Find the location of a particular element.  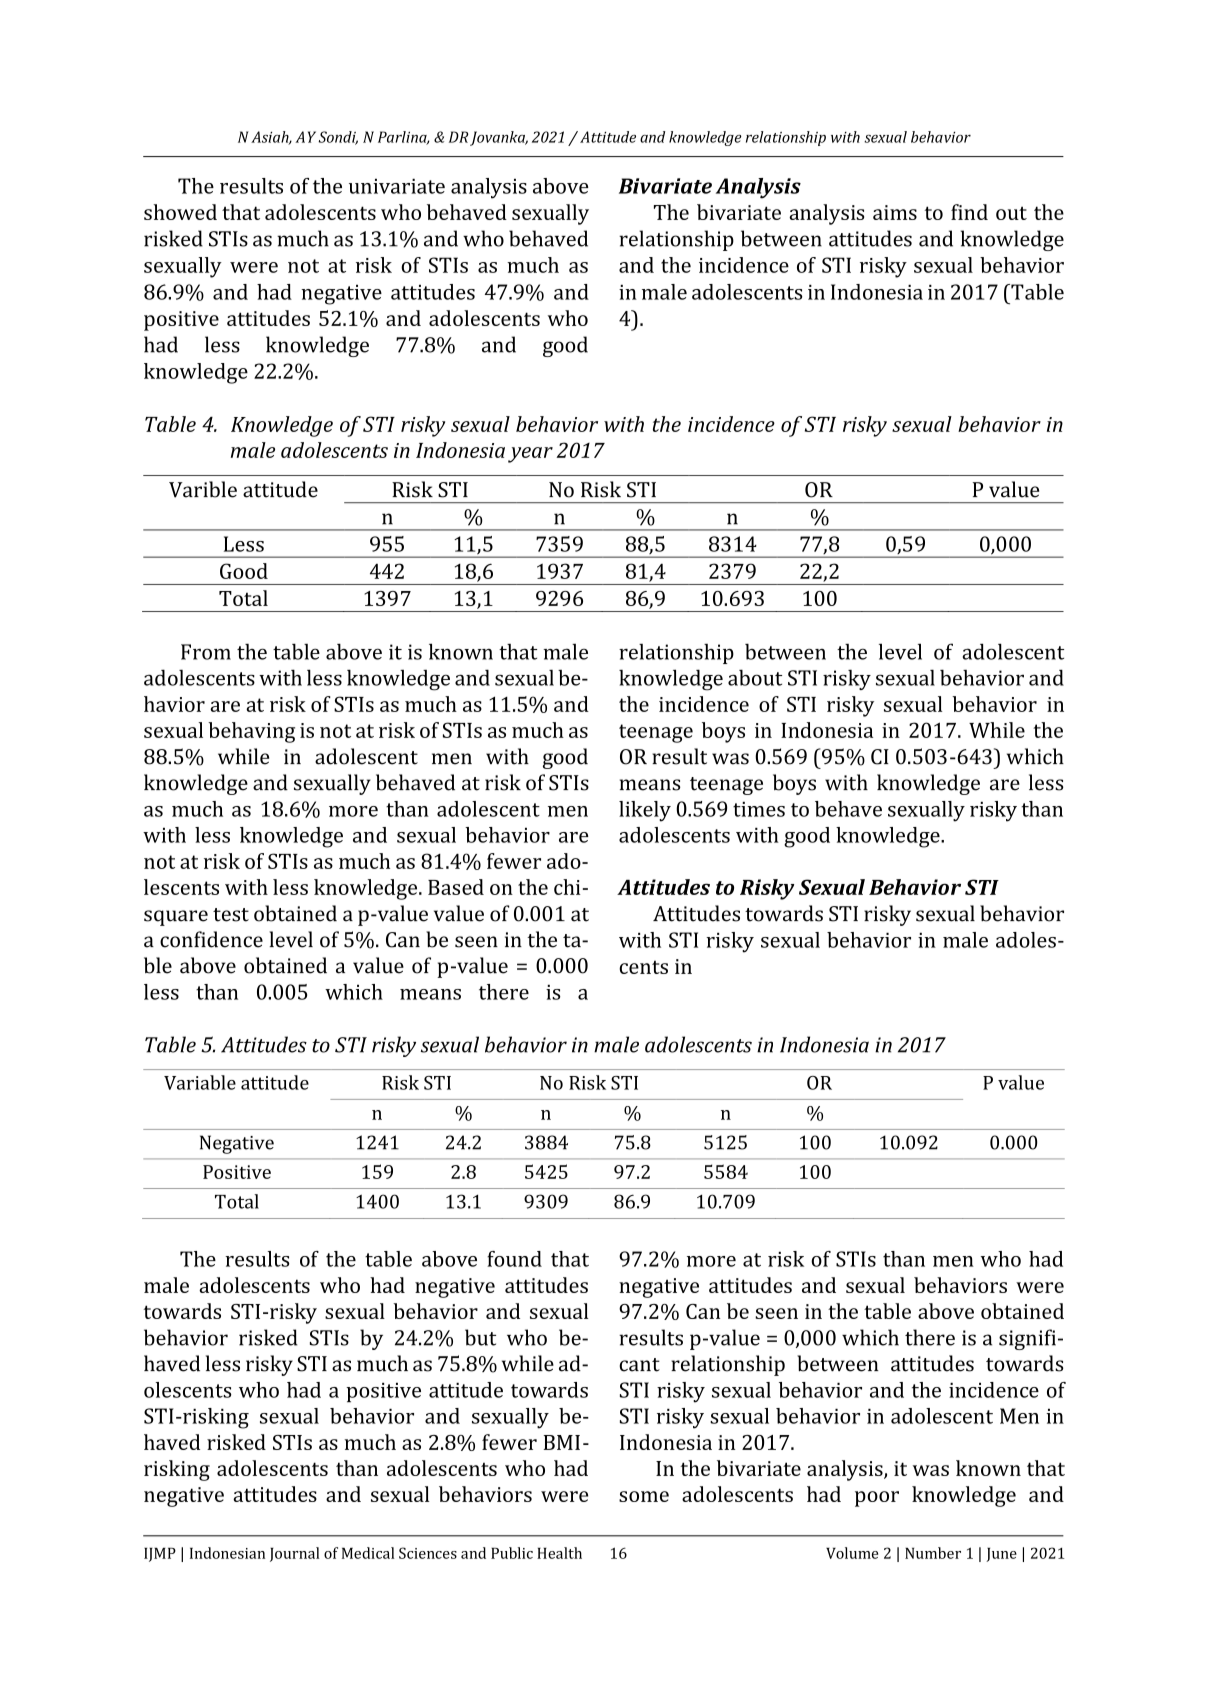

likely is located at coordinates (645, 811).
